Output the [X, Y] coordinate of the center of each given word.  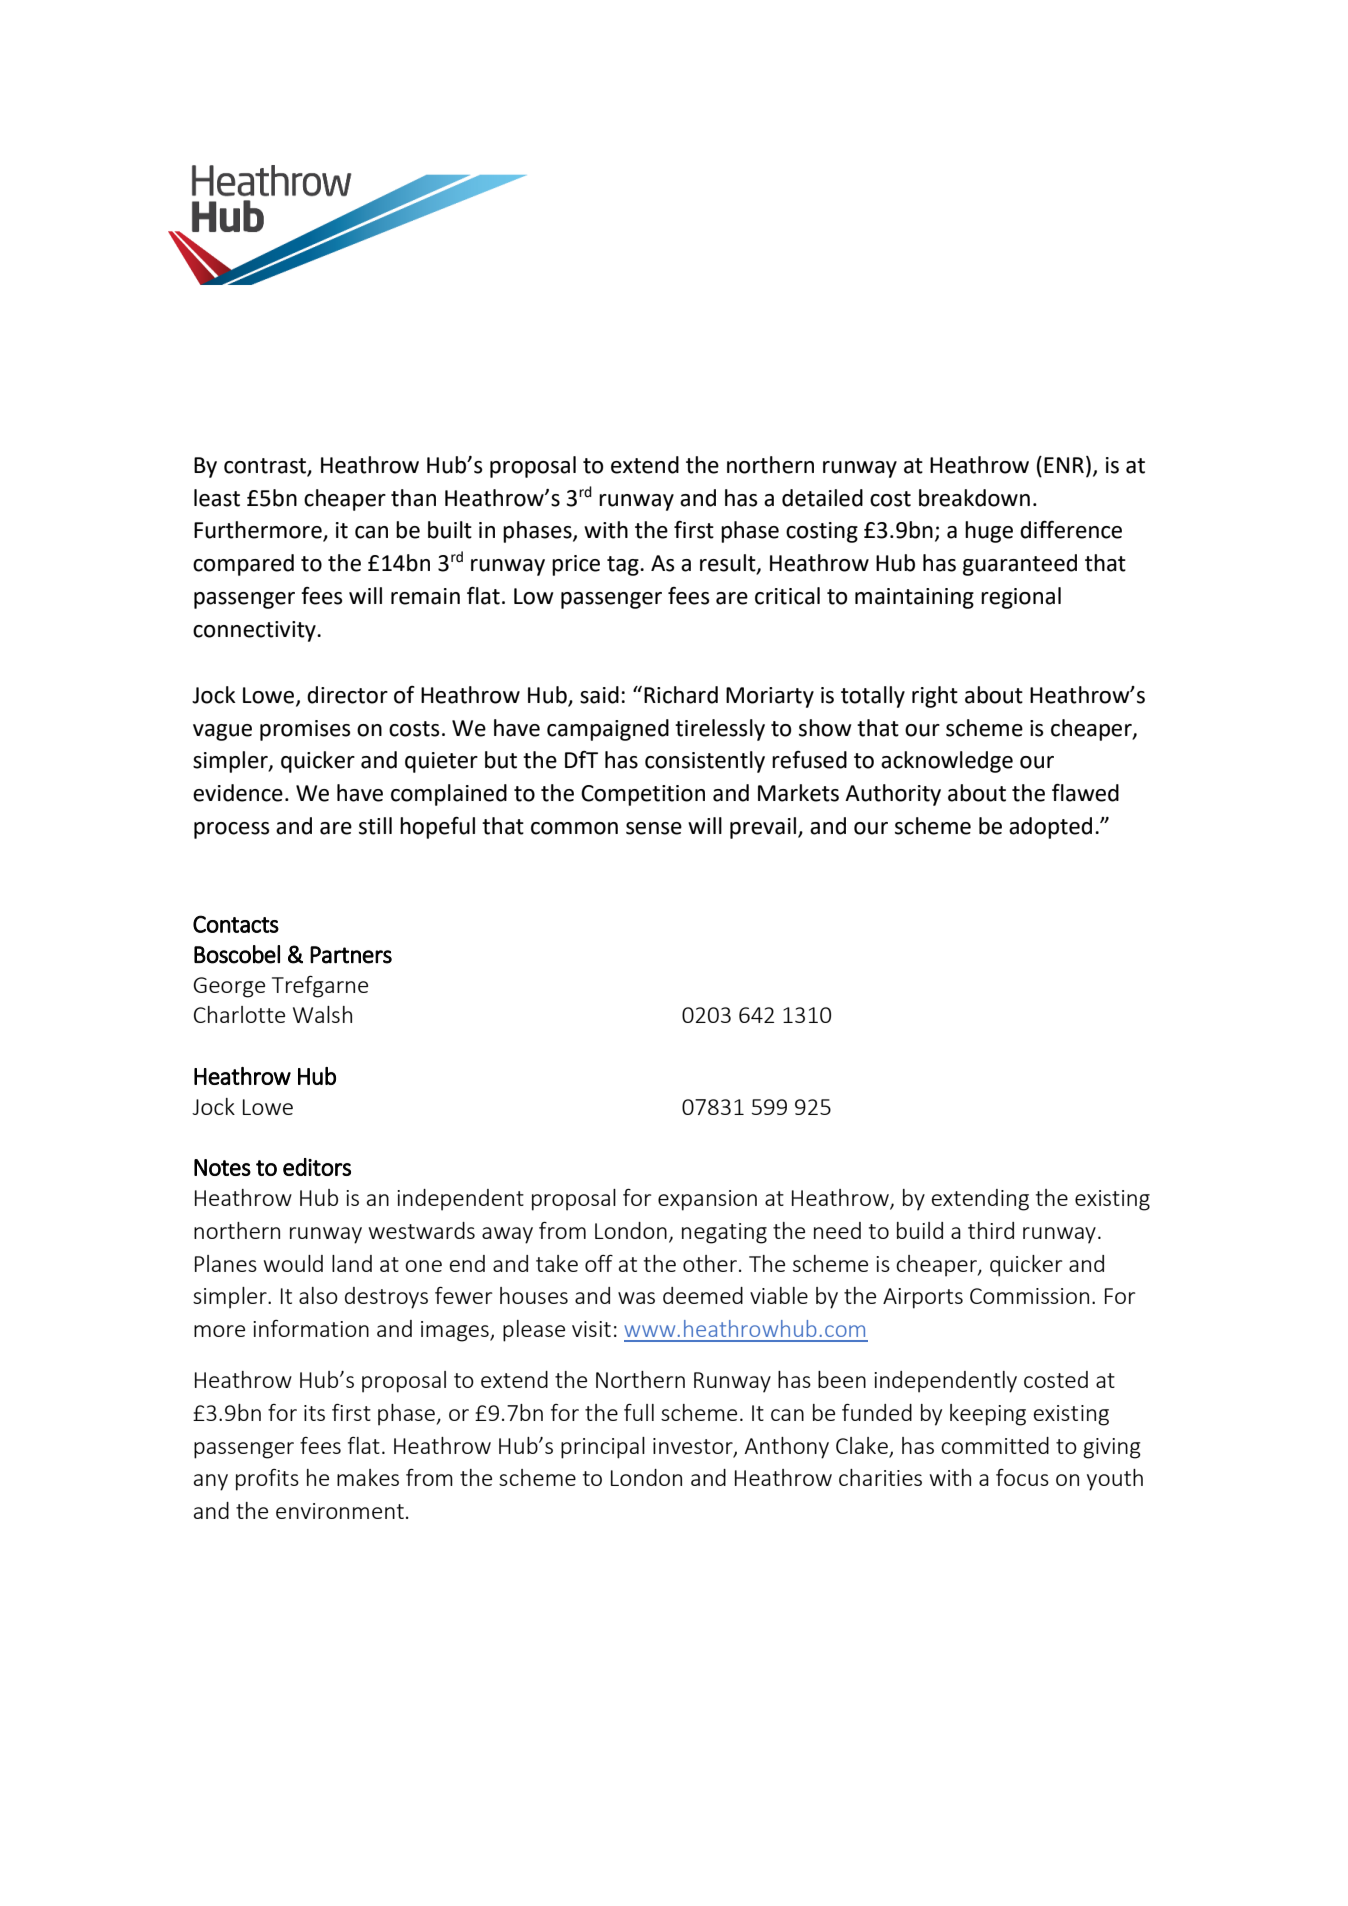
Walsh [322, 1014]
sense [654, 828]
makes [368, 1477]
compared [243, 565]
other [711, 1263]
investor [694, 1447]
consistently [705, 762]
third [991, 1230]
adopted [1050, 828]
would [293, 1263]
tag [624, 566]
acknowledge [947, 762]
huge [989, 532]
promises [305, 730]
